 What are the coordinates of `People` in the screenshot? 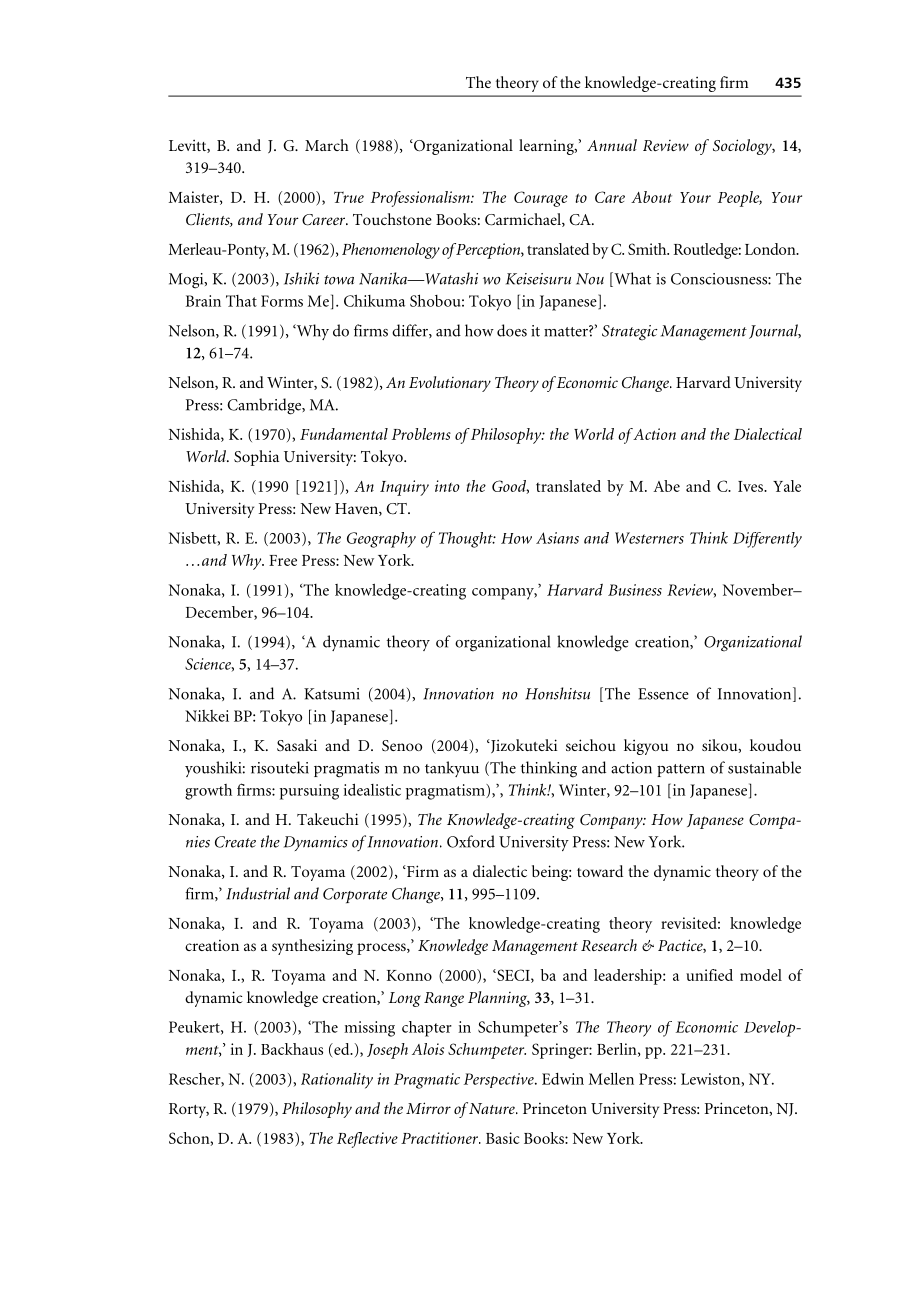 It's located at (740, 199).
